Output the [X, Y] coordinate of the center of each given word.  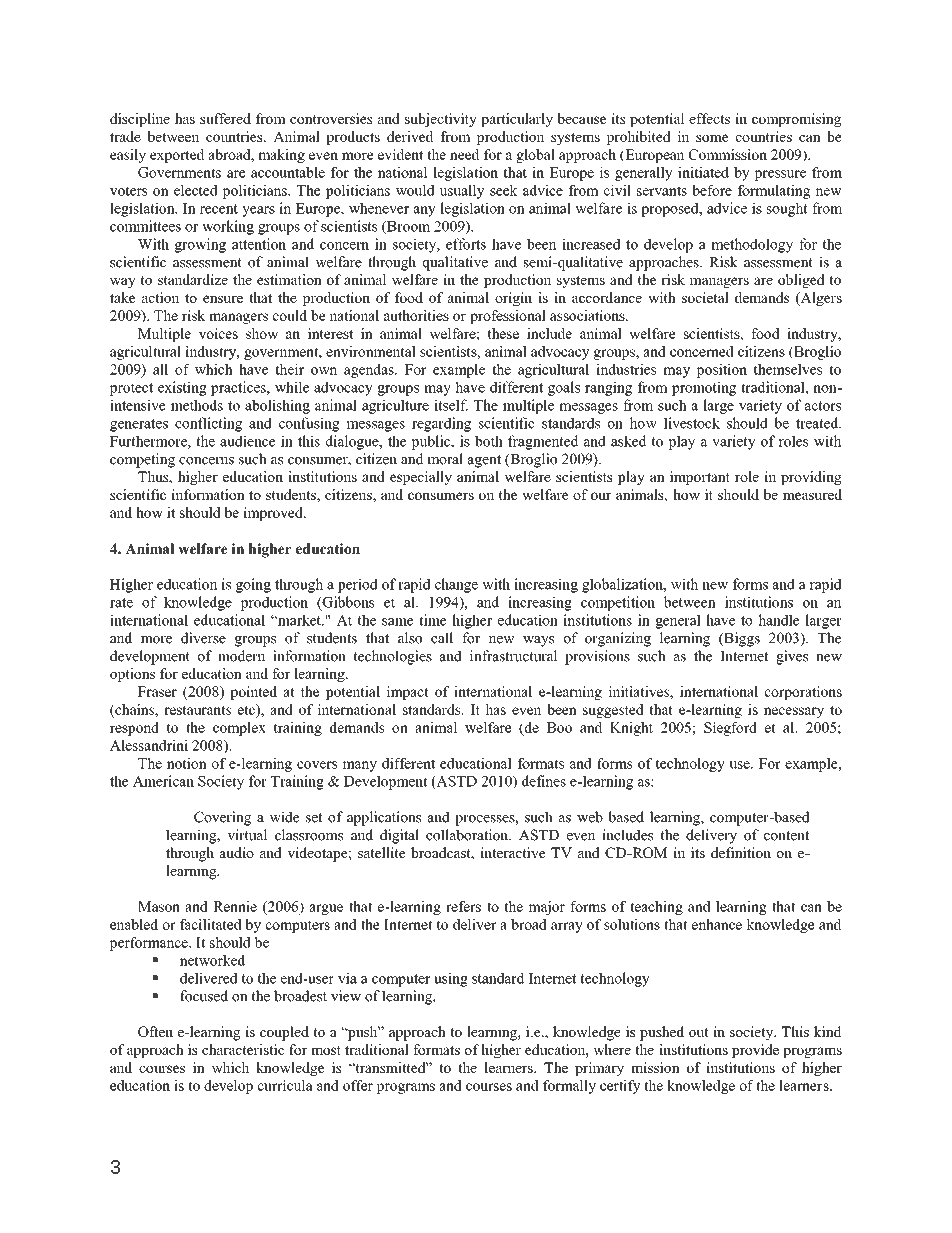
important [700, 478]
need [464, 154]
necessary [794, 712]
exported [177, 156]
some [712, 138]
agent [484, 461]
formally [569, 1087]
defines [544, 781]
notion [187, 763]
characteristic [243, 1049]
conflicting [208, 424]
